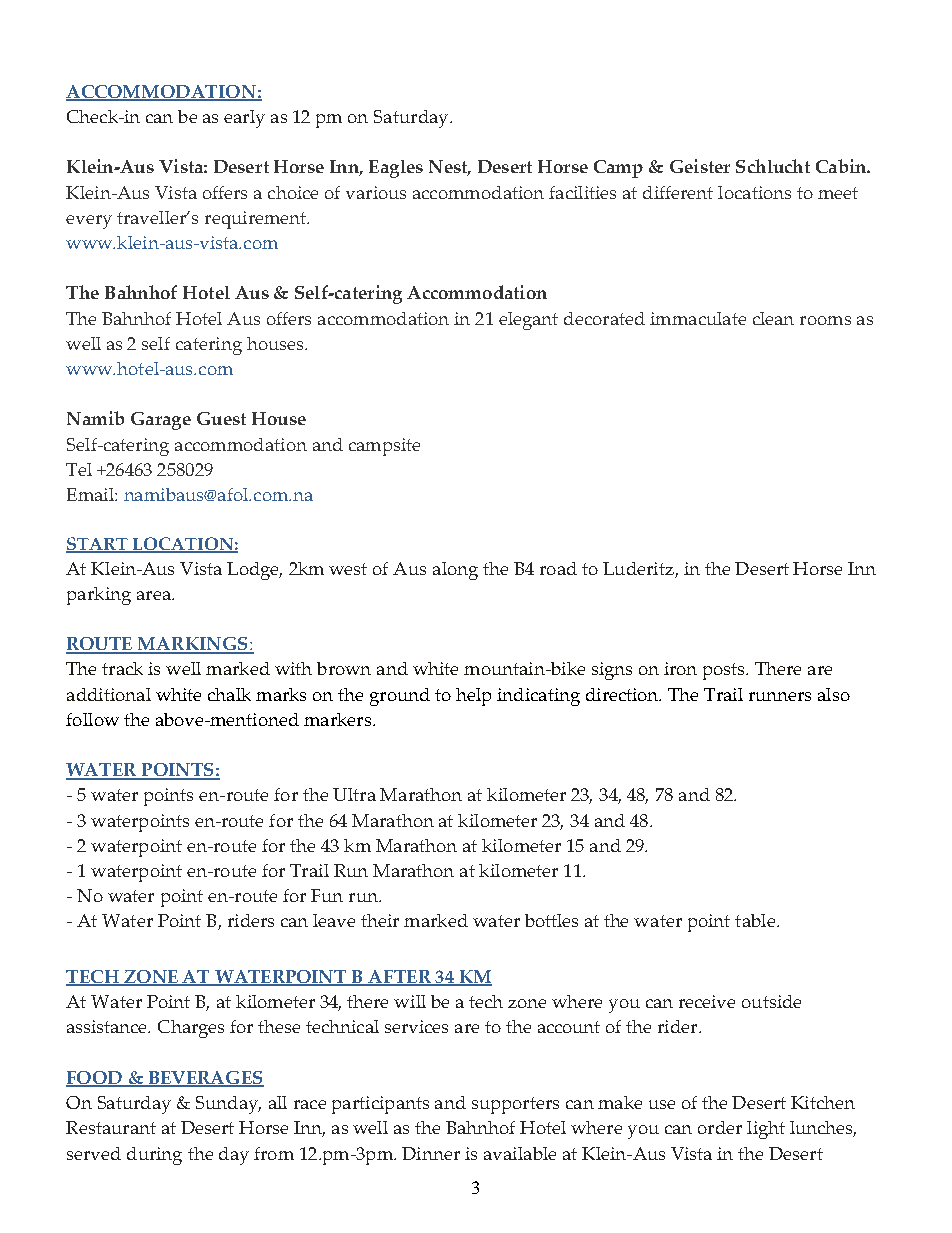  What do you see at coordinates (193, 645) in the screenshot?
I see `MARKINGS` at bounding box center [193, 645].
